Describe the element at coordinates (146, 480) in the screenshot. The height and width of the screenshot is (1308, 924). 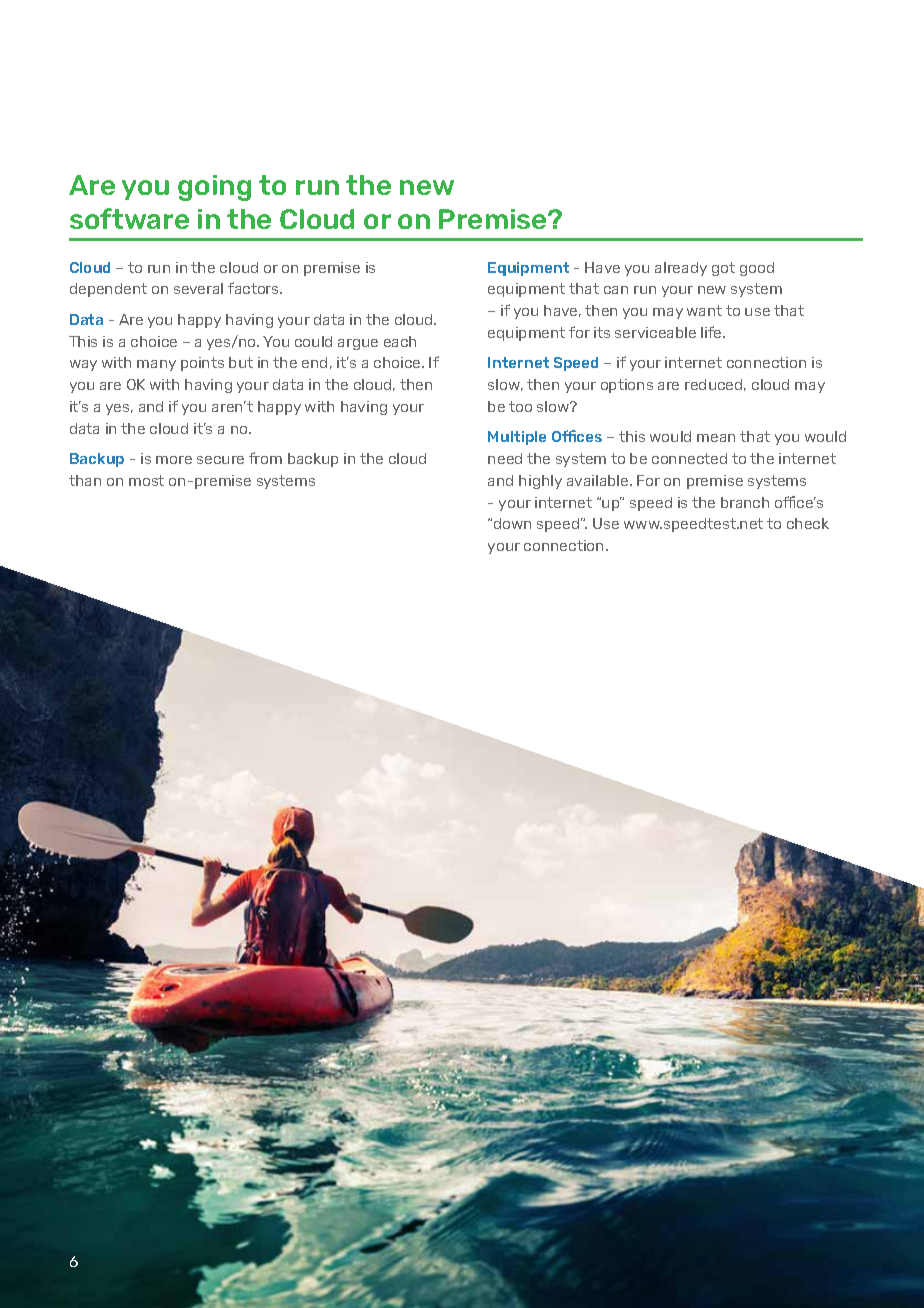
I see `most` at that location.
